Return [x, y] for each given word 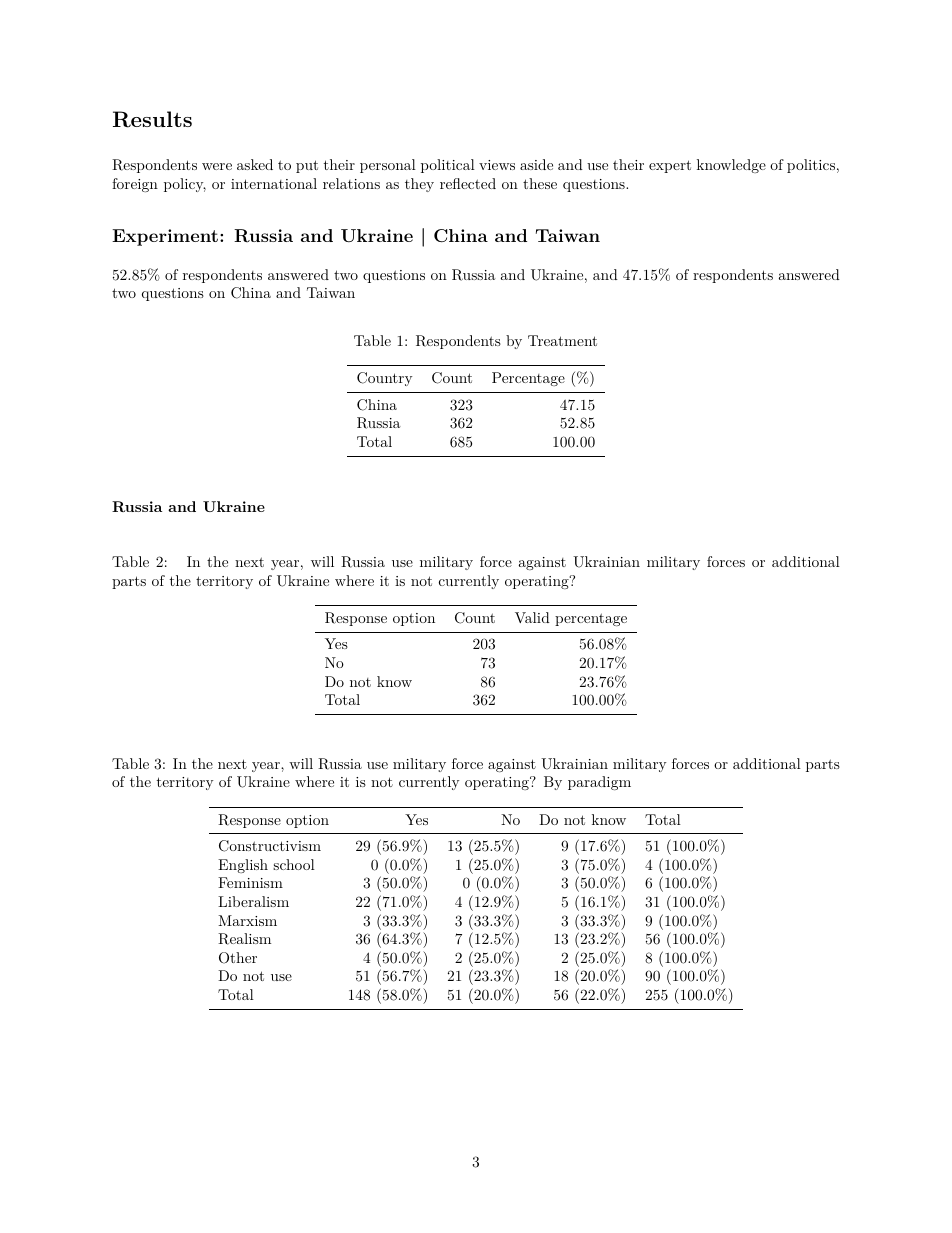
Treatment [562, 340]
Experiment [165, 237]
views [497, 165]
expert [670, 166]
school [294, 864]
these [540, 183]
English [243, 866]
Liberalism [253, 901]
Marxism [247, 920]
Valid [532, 617]
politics [811, 166]
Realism [244, 939]
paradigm [599, 783]
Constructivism [270, 846]
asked [255, 164]
